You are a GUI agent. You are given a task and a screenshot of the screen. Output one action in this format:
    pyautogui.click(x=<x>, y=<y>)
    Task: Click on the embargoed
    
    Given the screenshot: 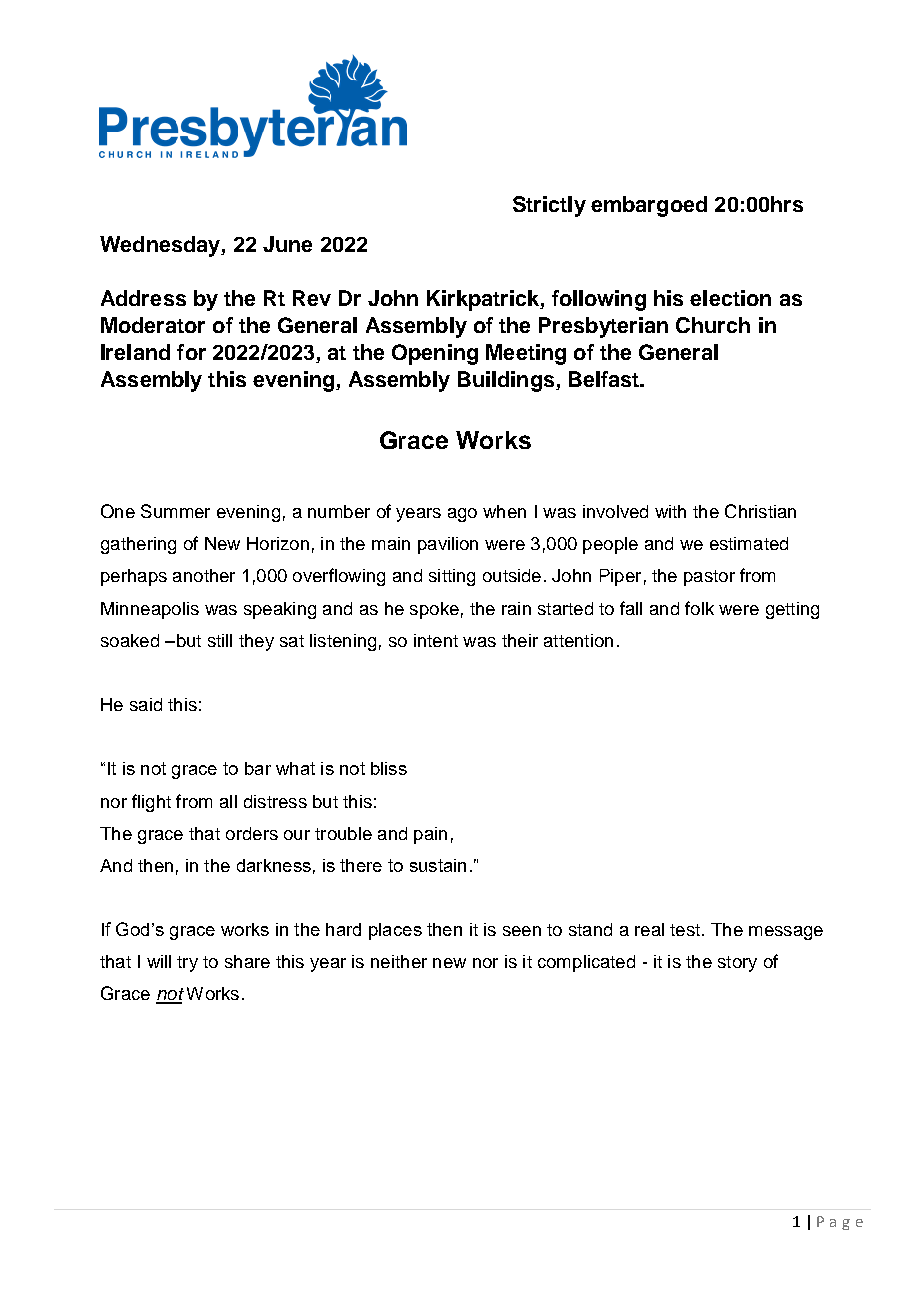 What is the action you would take?
    pyautogui.click(x=649, y=206)
